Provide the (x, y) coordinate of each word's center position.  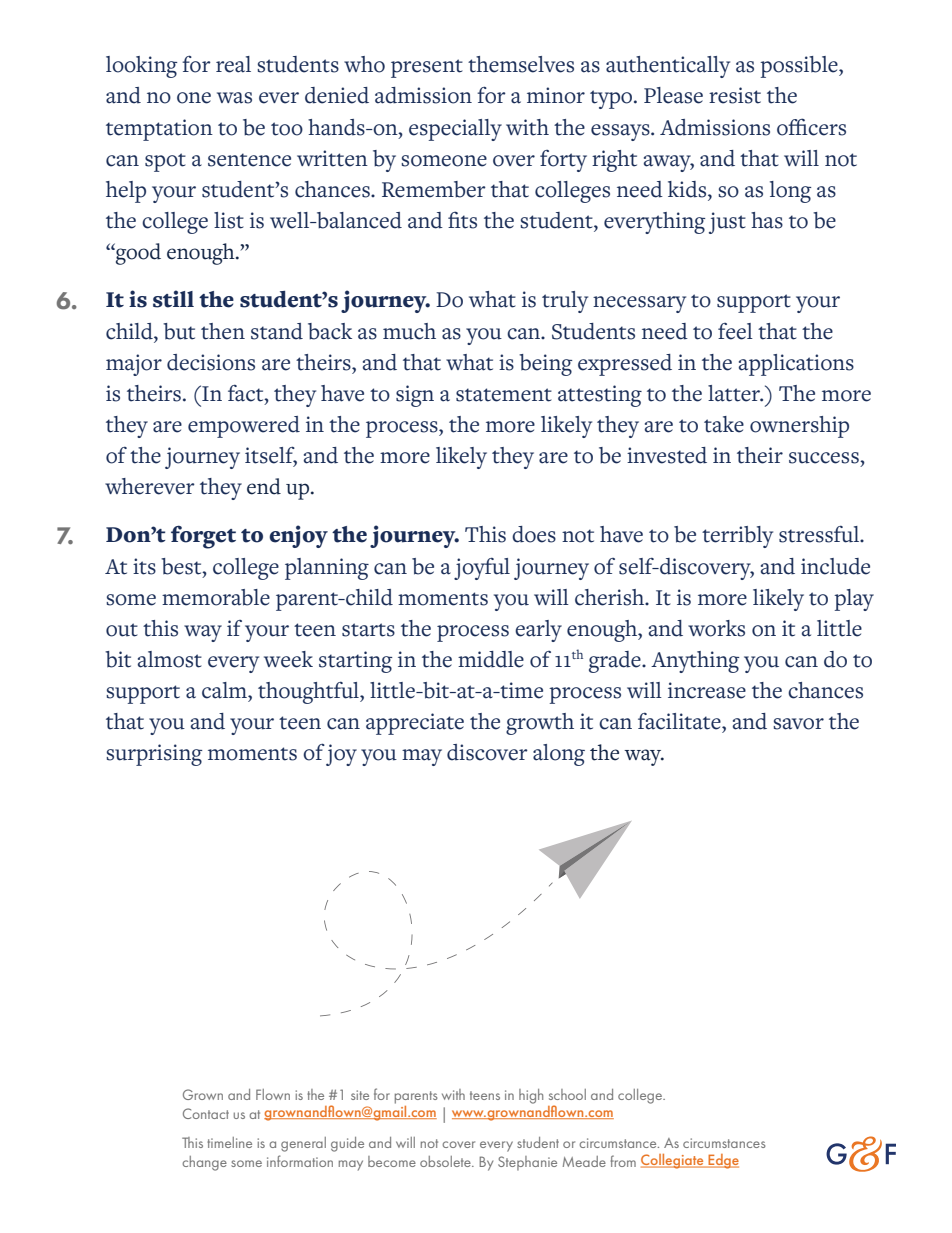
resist (735, 95)
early (538, 631)
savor (798, 724)
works (716, 628)
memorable (216, 597)
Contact (206, 1113)
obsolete (446, 1161)
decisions (211, 362)
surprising (154, 755)
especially (455, 130)
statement (504, 395)
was (234, 98)
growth (540, 724)
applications (796, 365)
